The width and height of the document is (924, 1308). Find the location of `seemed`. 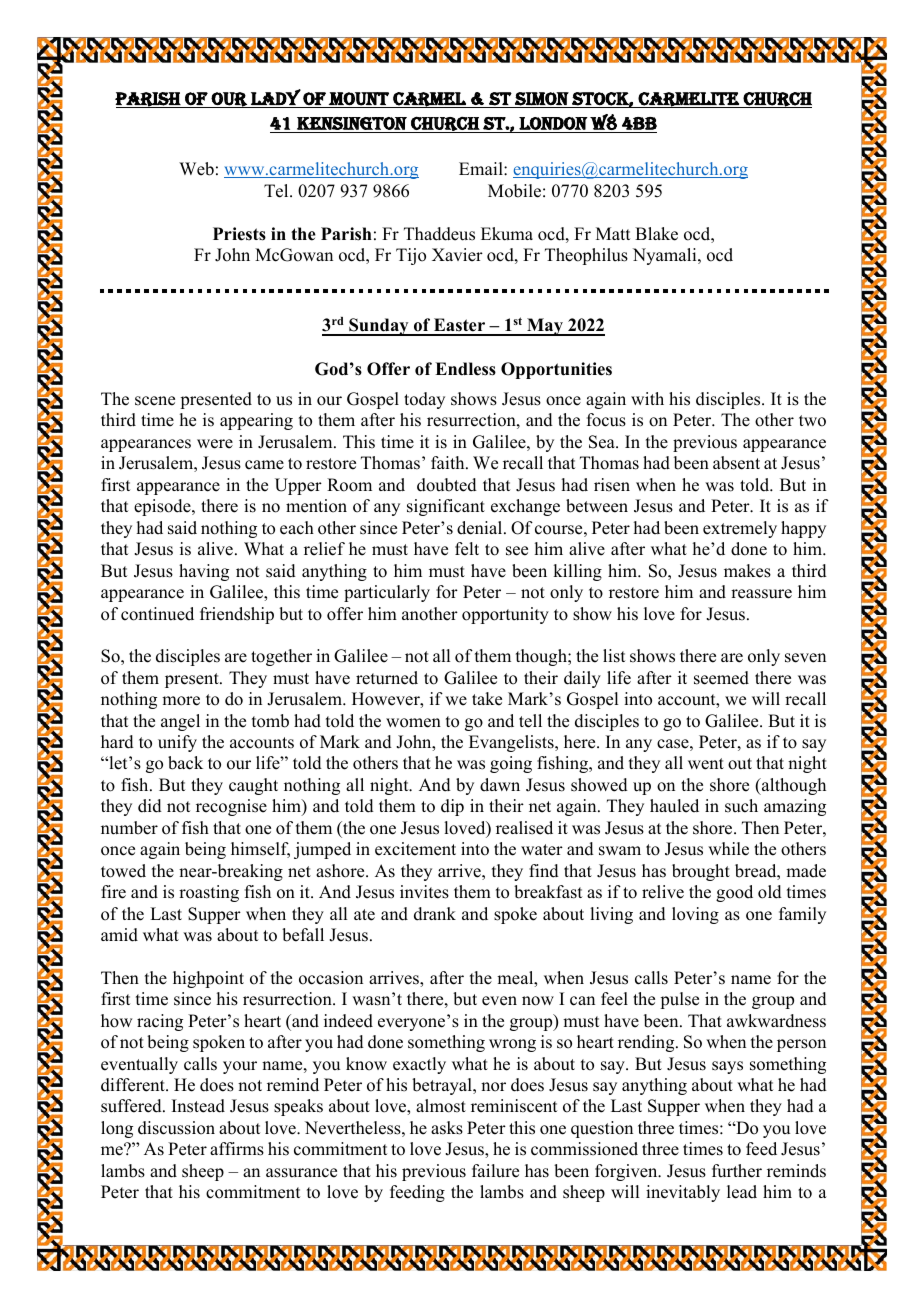

seemed is located at coordinates (721, 678).
